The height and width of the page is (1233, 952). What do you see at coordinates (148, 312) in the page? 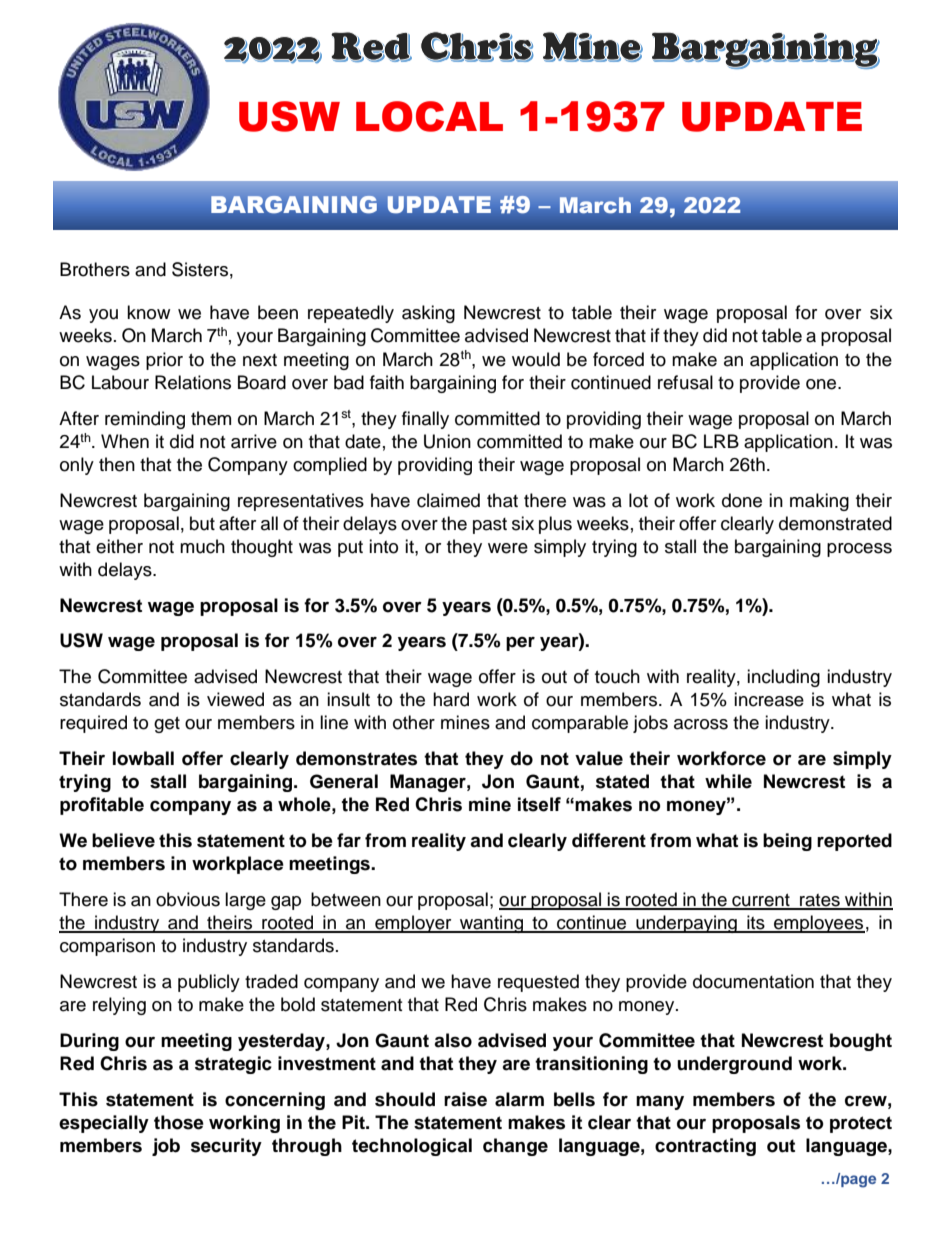
I see `know` at bounding box center [148, 312].
